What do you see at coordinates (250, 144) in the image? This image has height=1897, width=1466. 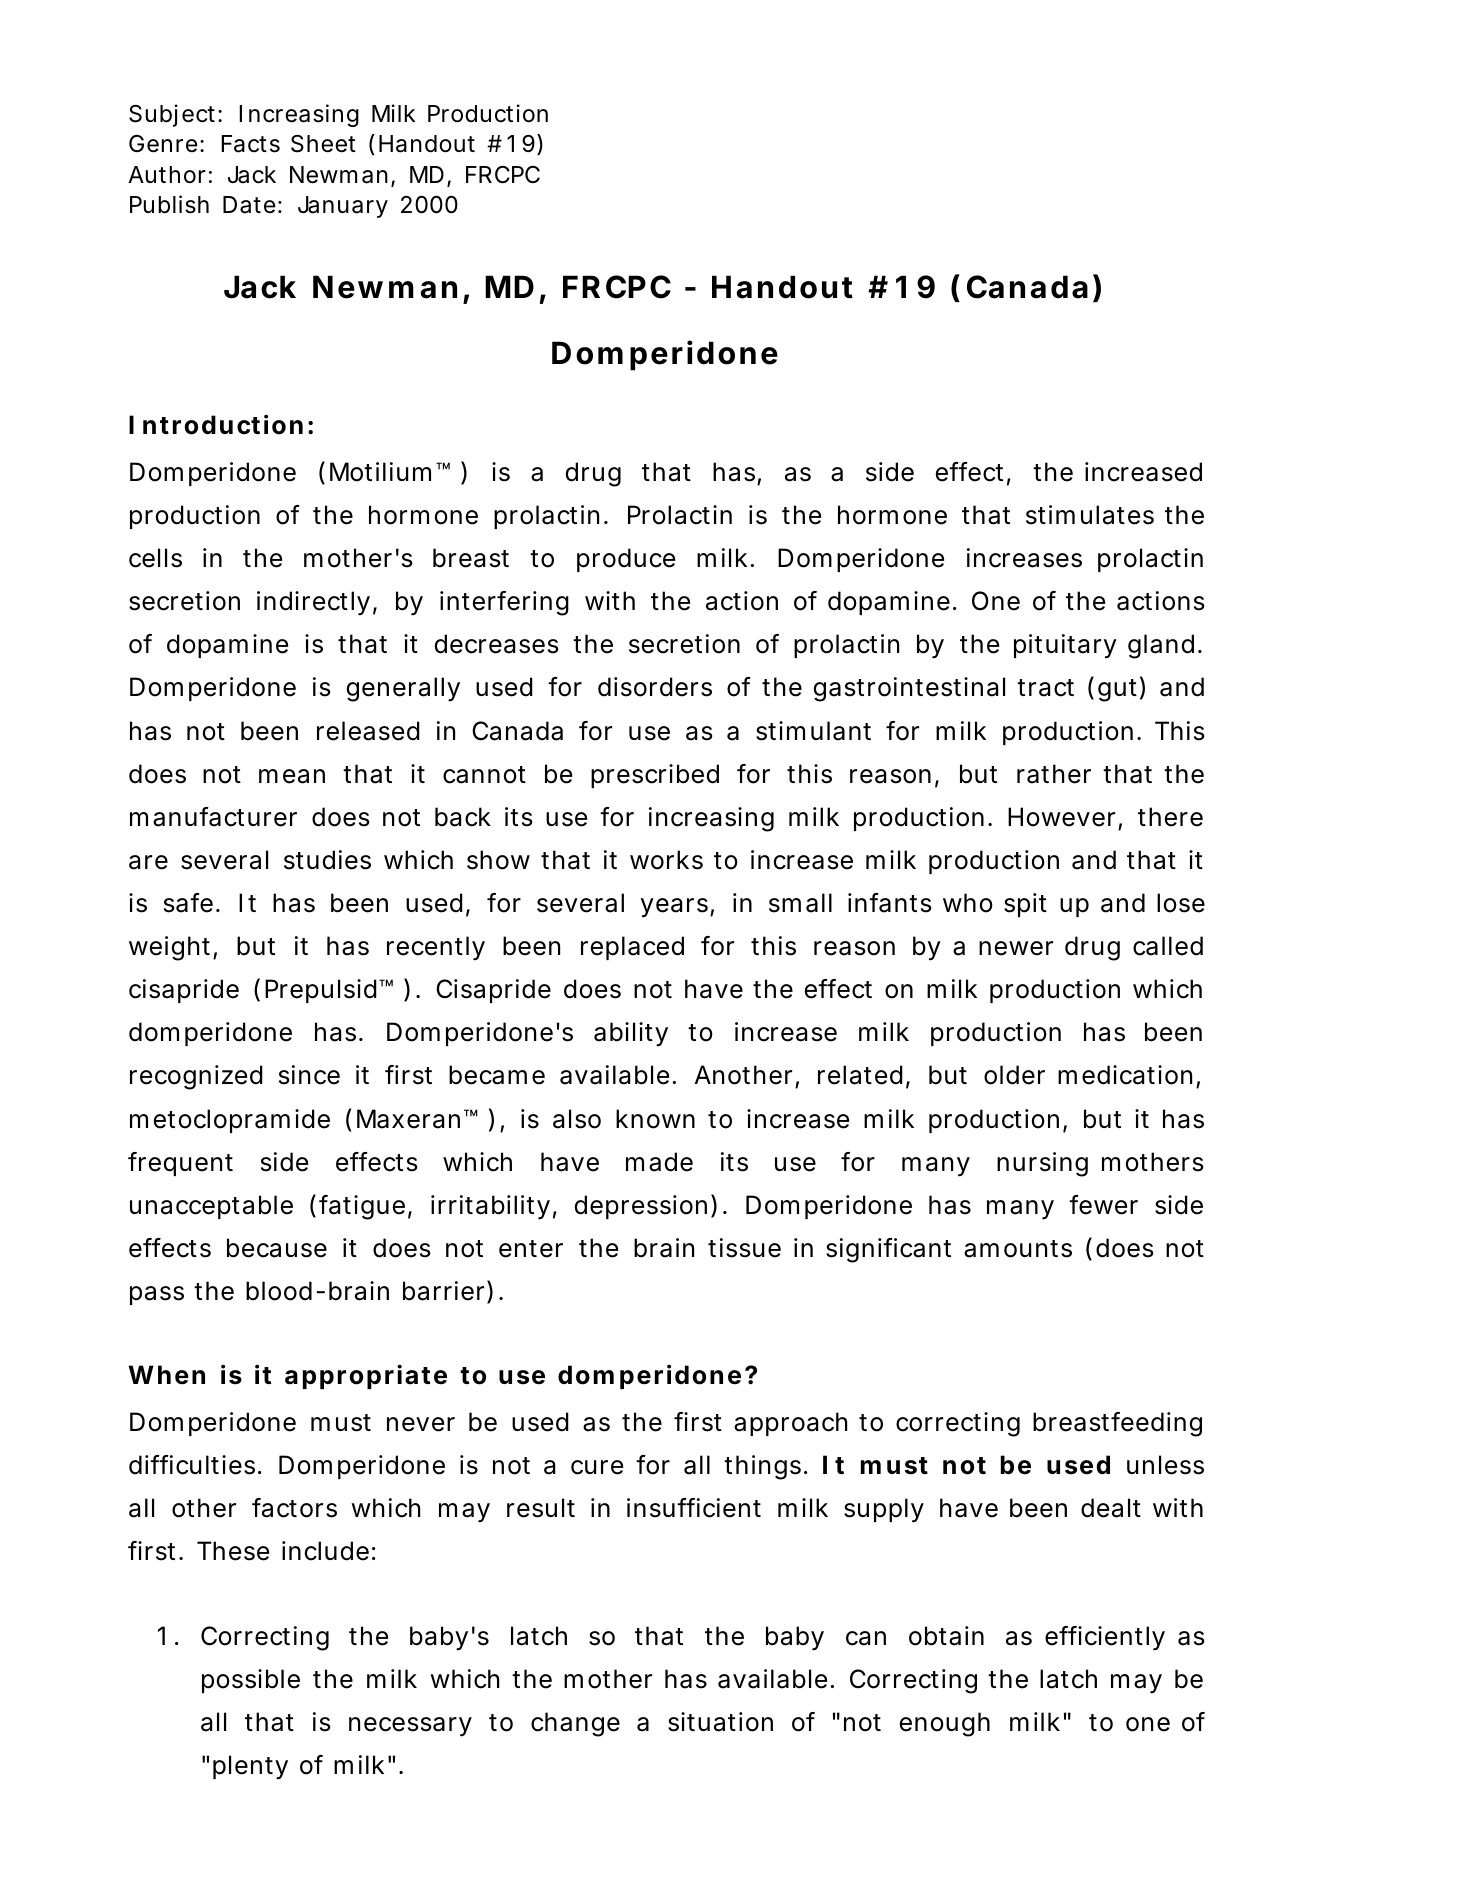 I see `Facts` at bounding box center [250, 144].
